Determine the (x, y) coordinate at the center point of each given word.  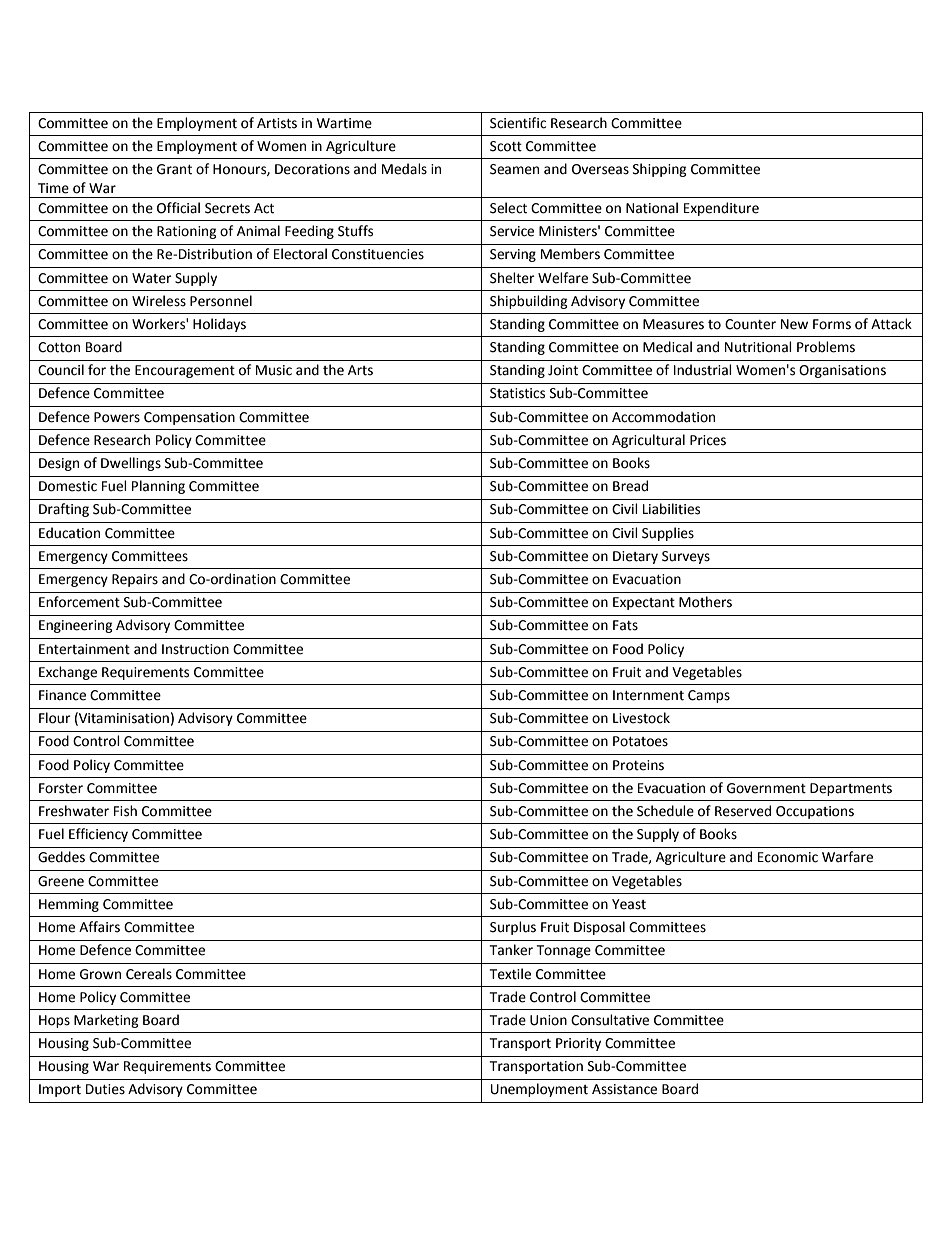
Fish (125, 811)
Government (766, 788)
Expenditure (721, 209)
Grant (174, 169)
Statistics (517, 393)
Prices (708, 440)
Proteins (638, 765)
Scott (506, 146)
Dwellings (131, 464)
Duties (105, 1089)
